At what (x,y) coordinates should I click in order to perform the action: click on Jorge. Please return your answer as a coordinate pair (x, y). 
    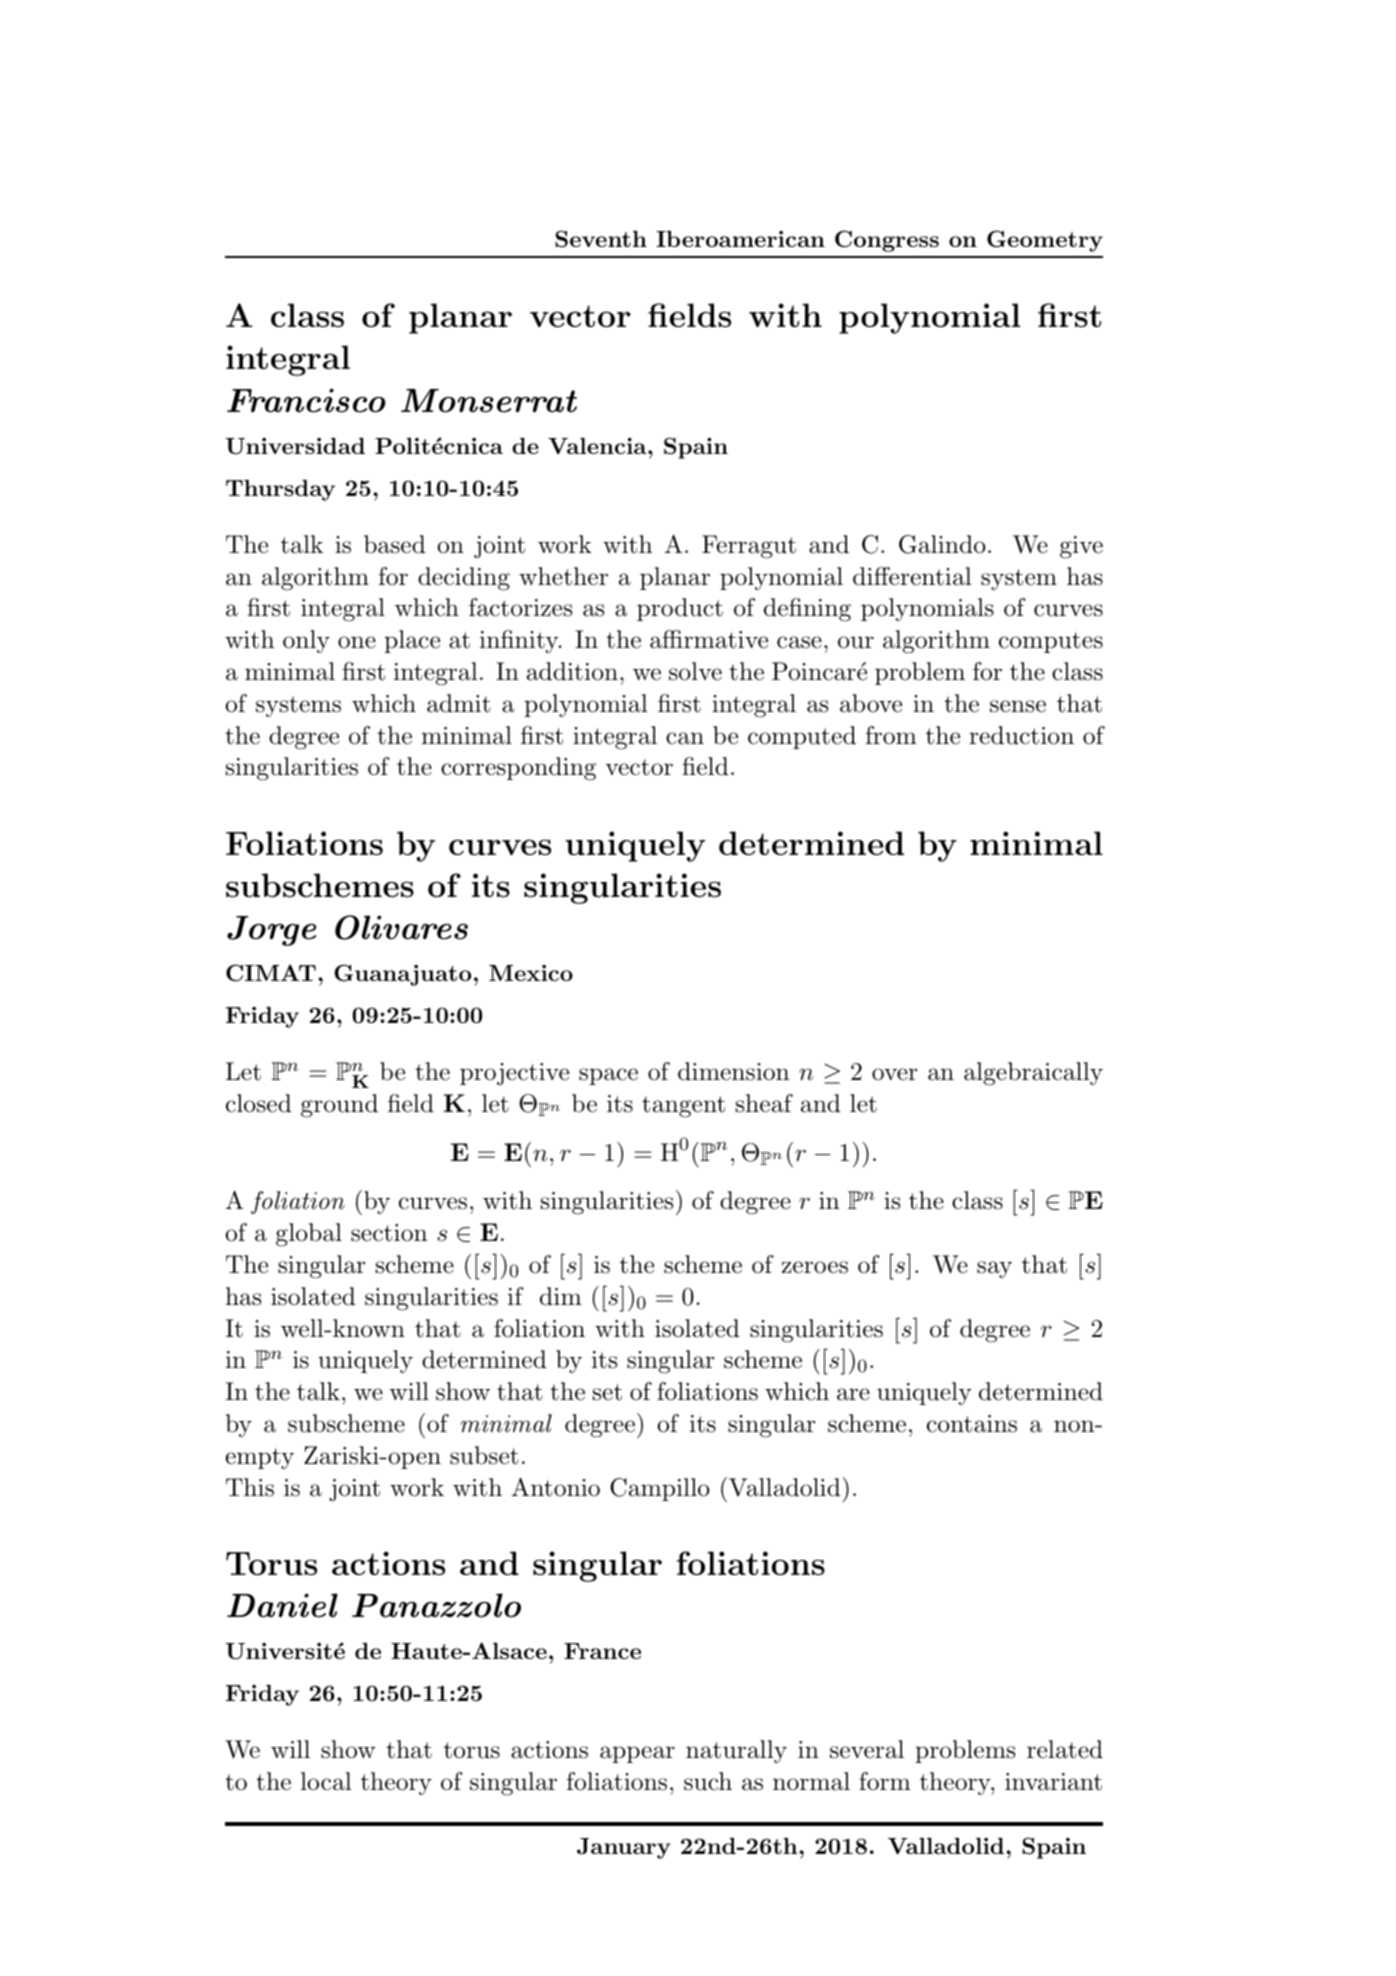
    Looking at the image, I should click on (271, 931).
